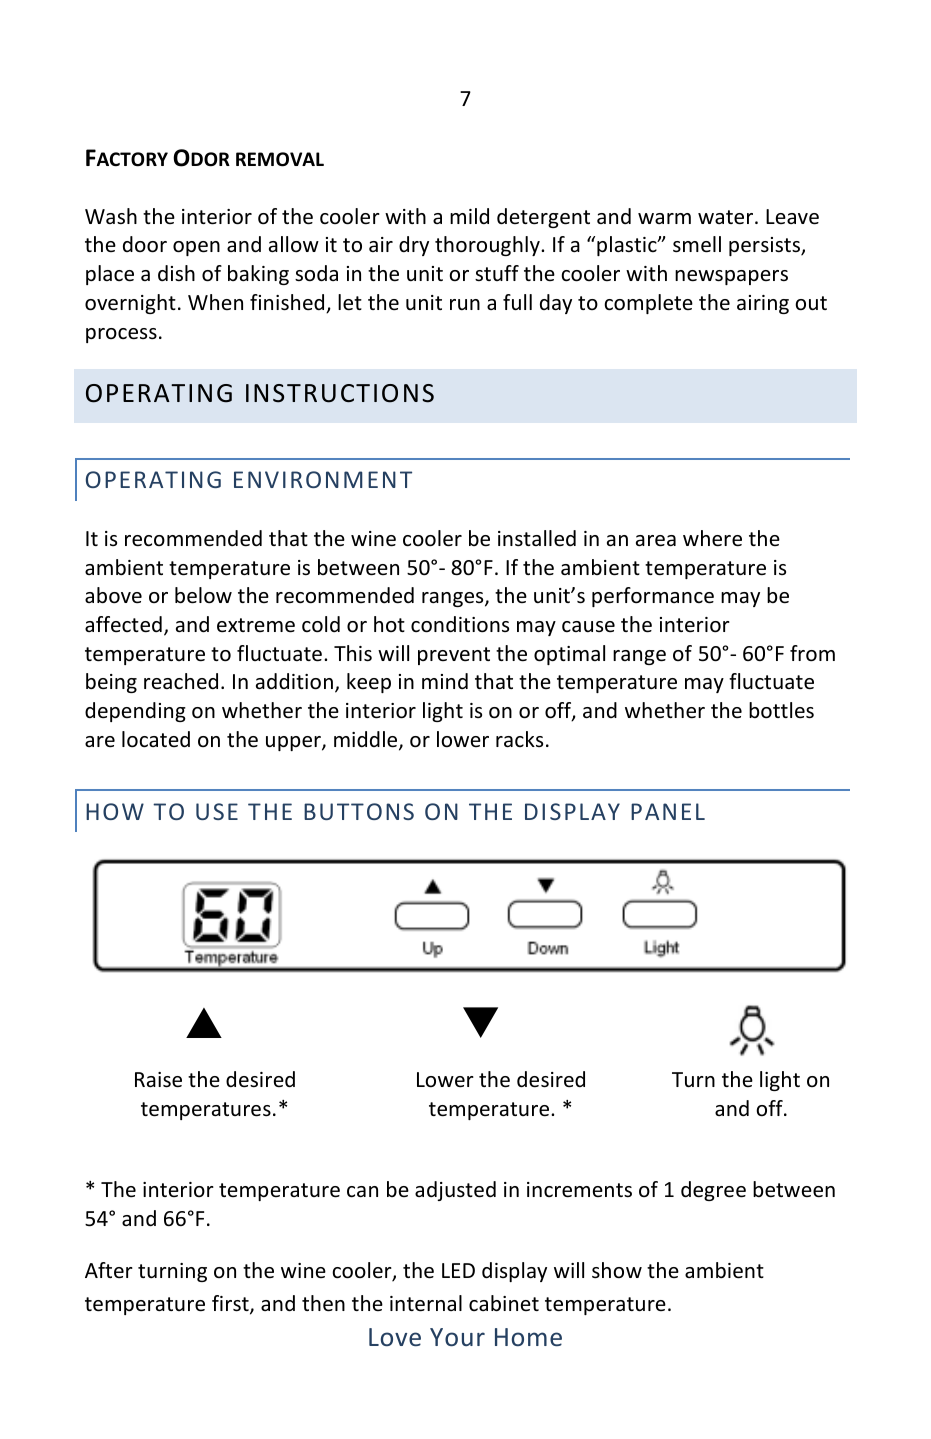 The height and width of the screenshot is (1439, 931). I want to click on internal, so click(426, 1303).
